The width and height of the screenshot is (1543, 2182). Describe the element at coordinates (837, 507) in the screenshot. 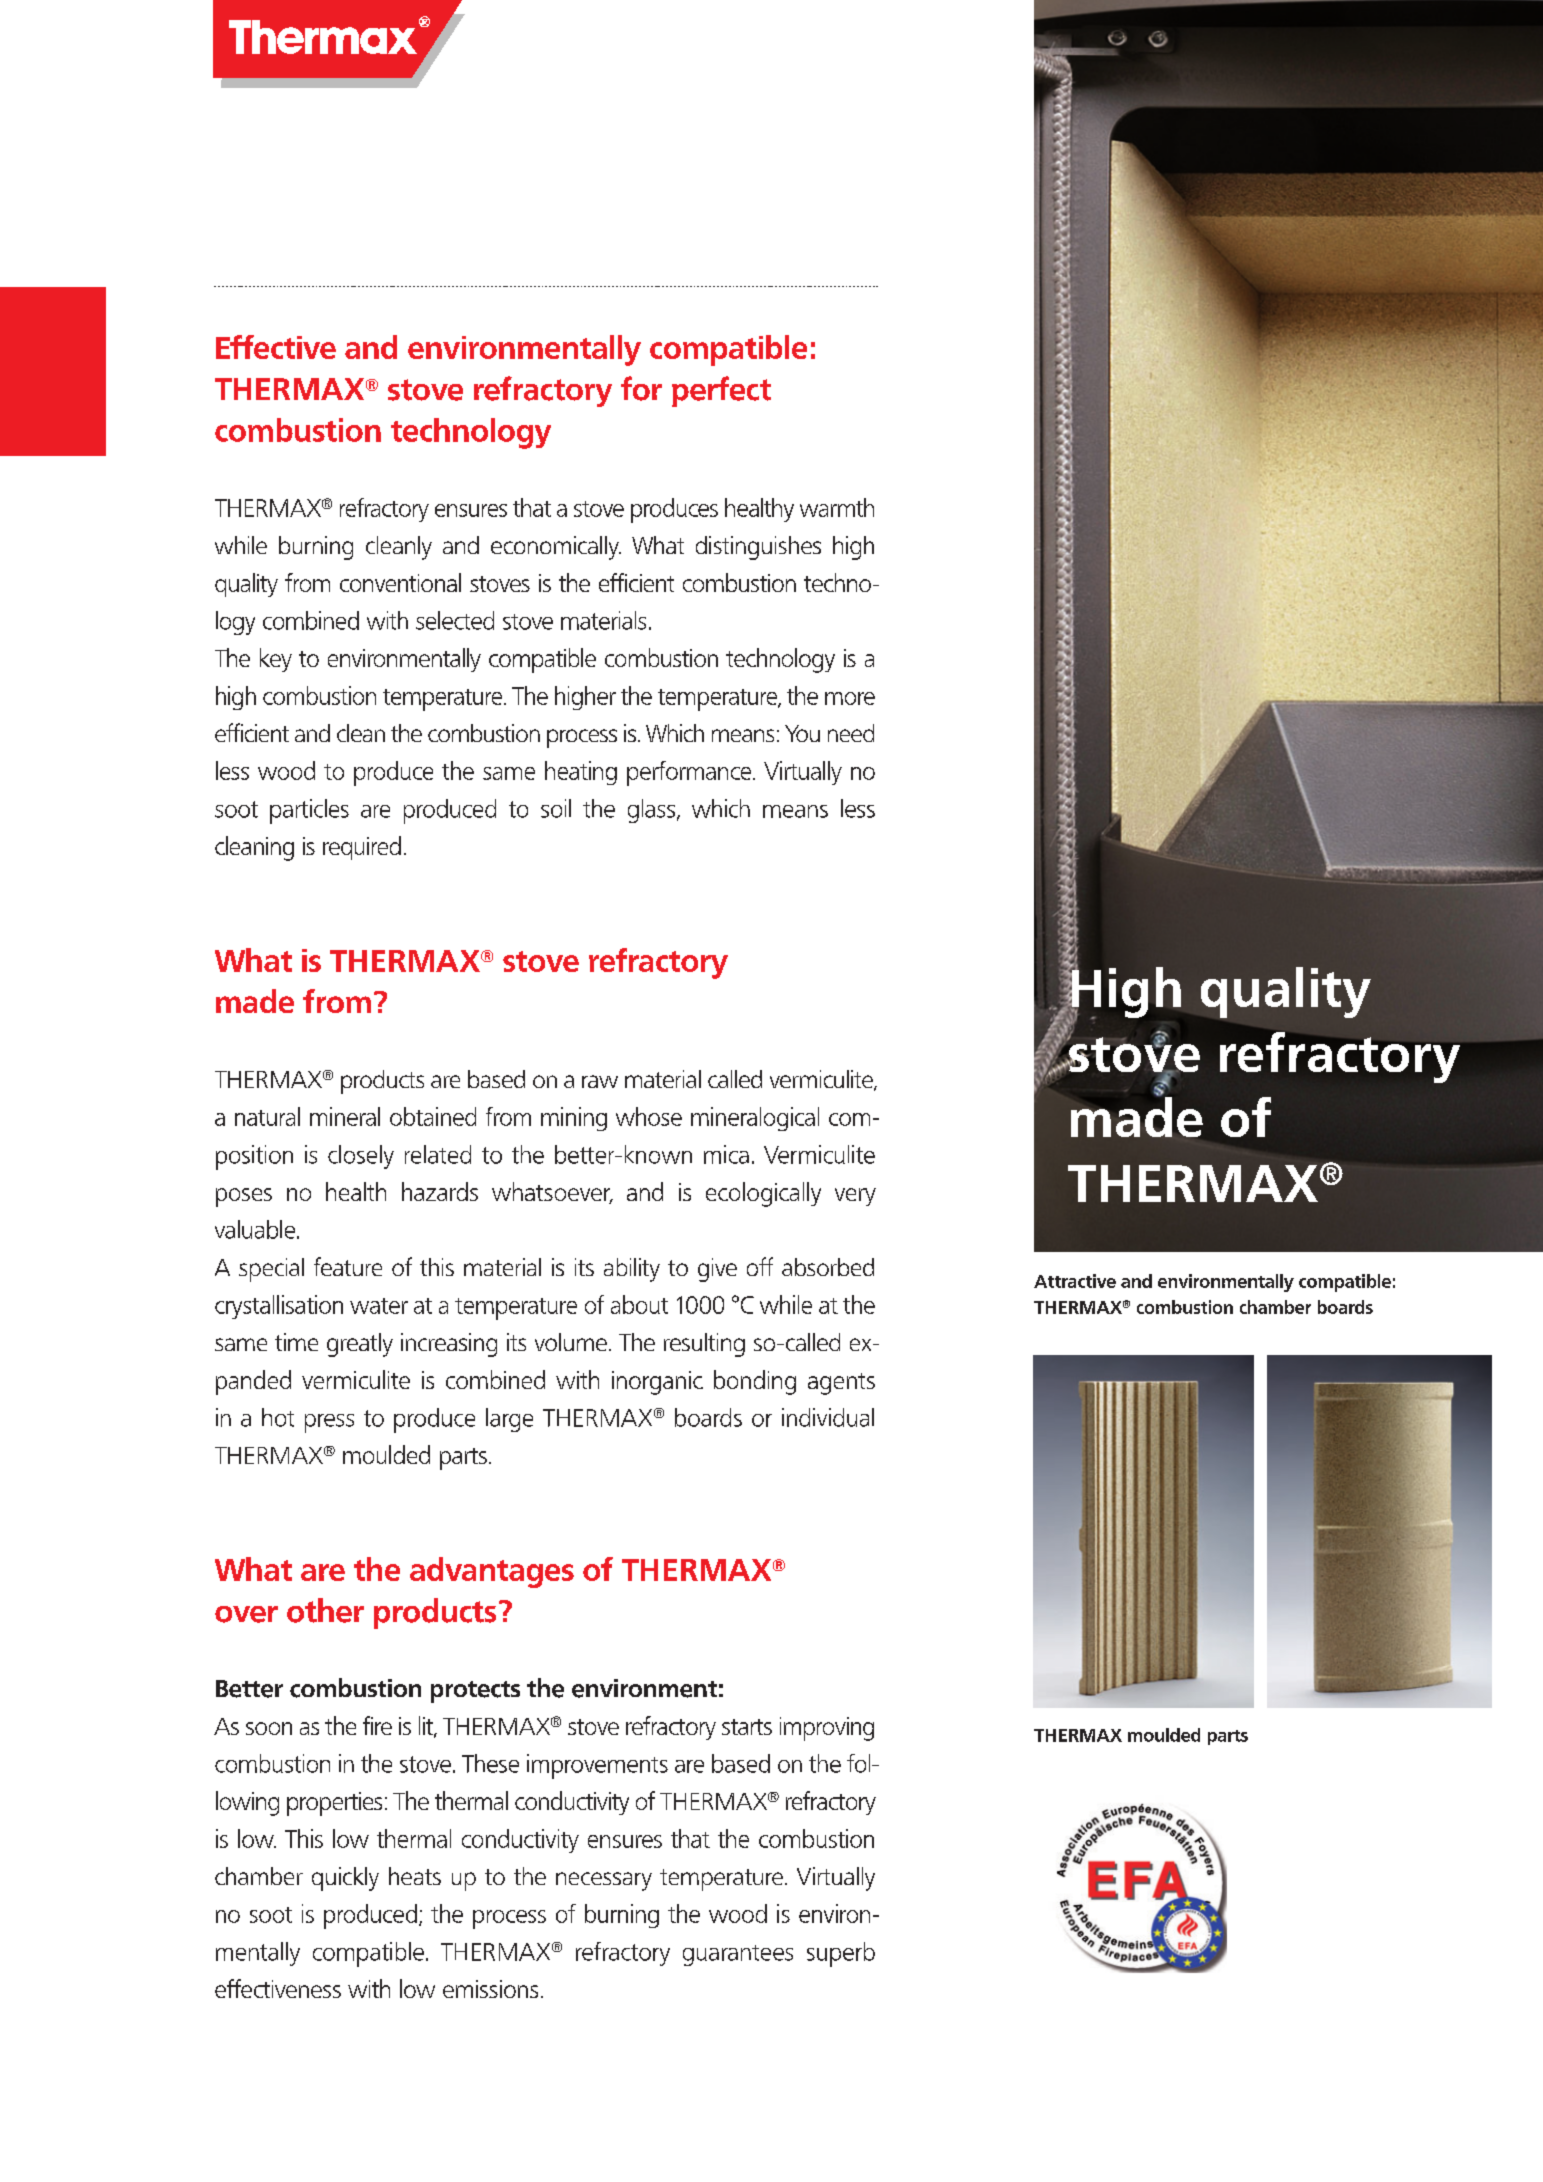

I see `warmth` at that location.
